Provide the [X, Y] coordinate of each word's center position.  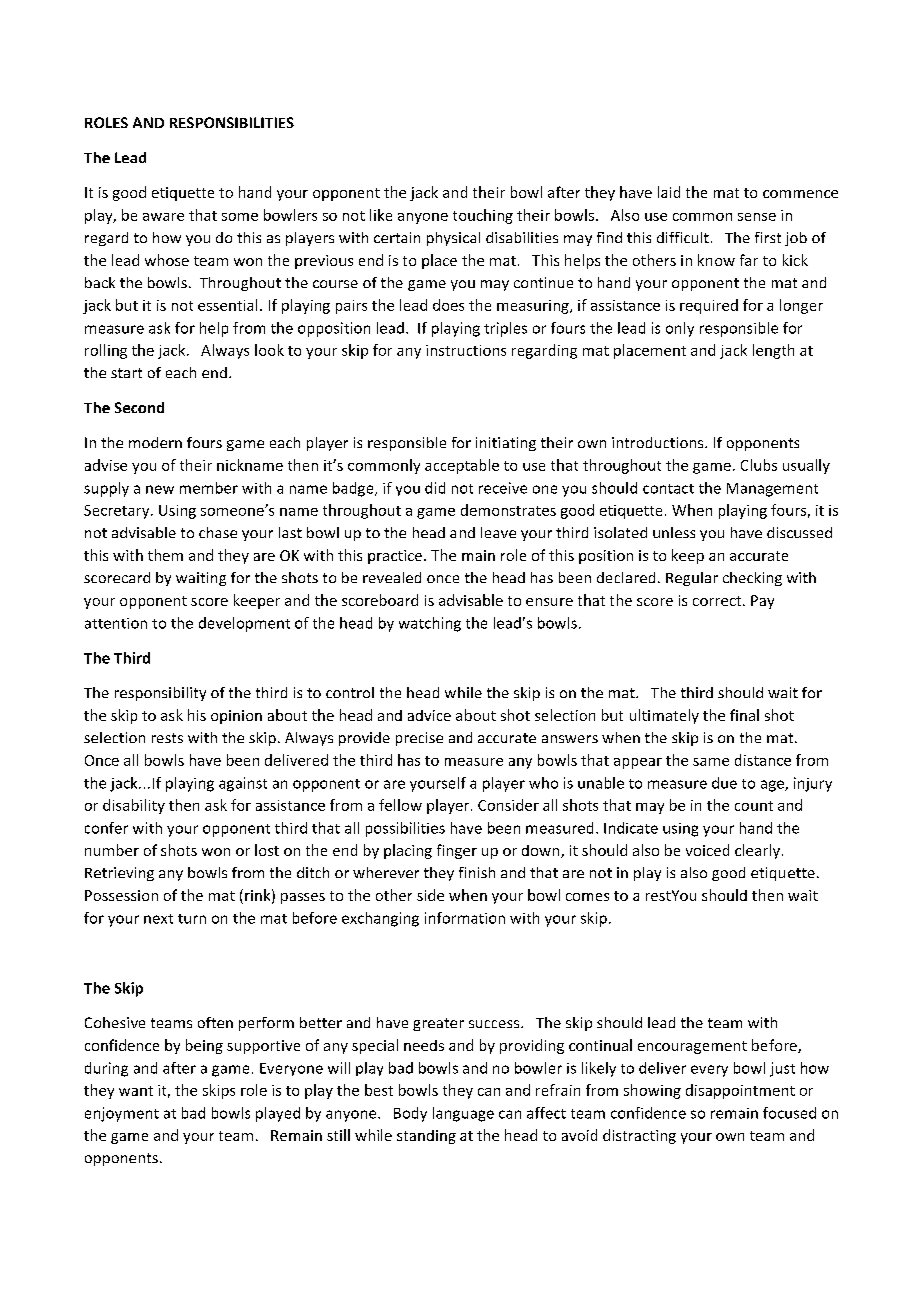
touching [483, 216]
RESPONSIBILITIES [232, 122]
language [463, 1114]
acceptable [462, 466]
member [209, 488]
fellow [400, 805]
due [724, 783]
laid [669, 192]
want [136, 1091]
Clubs [759, 465]
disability [134, 806]
